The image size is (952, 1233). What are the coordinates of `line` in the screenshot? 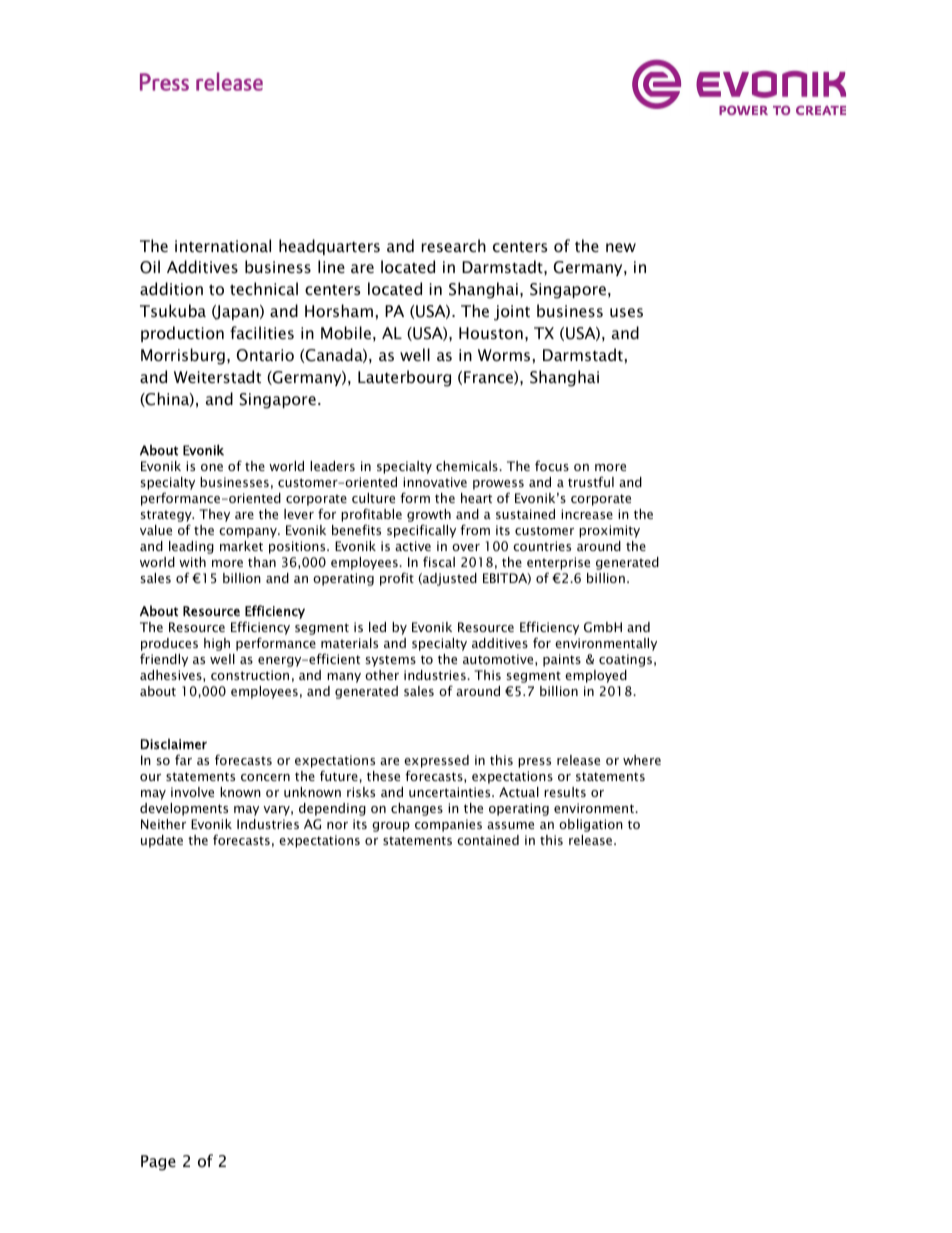 It's located at (331, 266).
